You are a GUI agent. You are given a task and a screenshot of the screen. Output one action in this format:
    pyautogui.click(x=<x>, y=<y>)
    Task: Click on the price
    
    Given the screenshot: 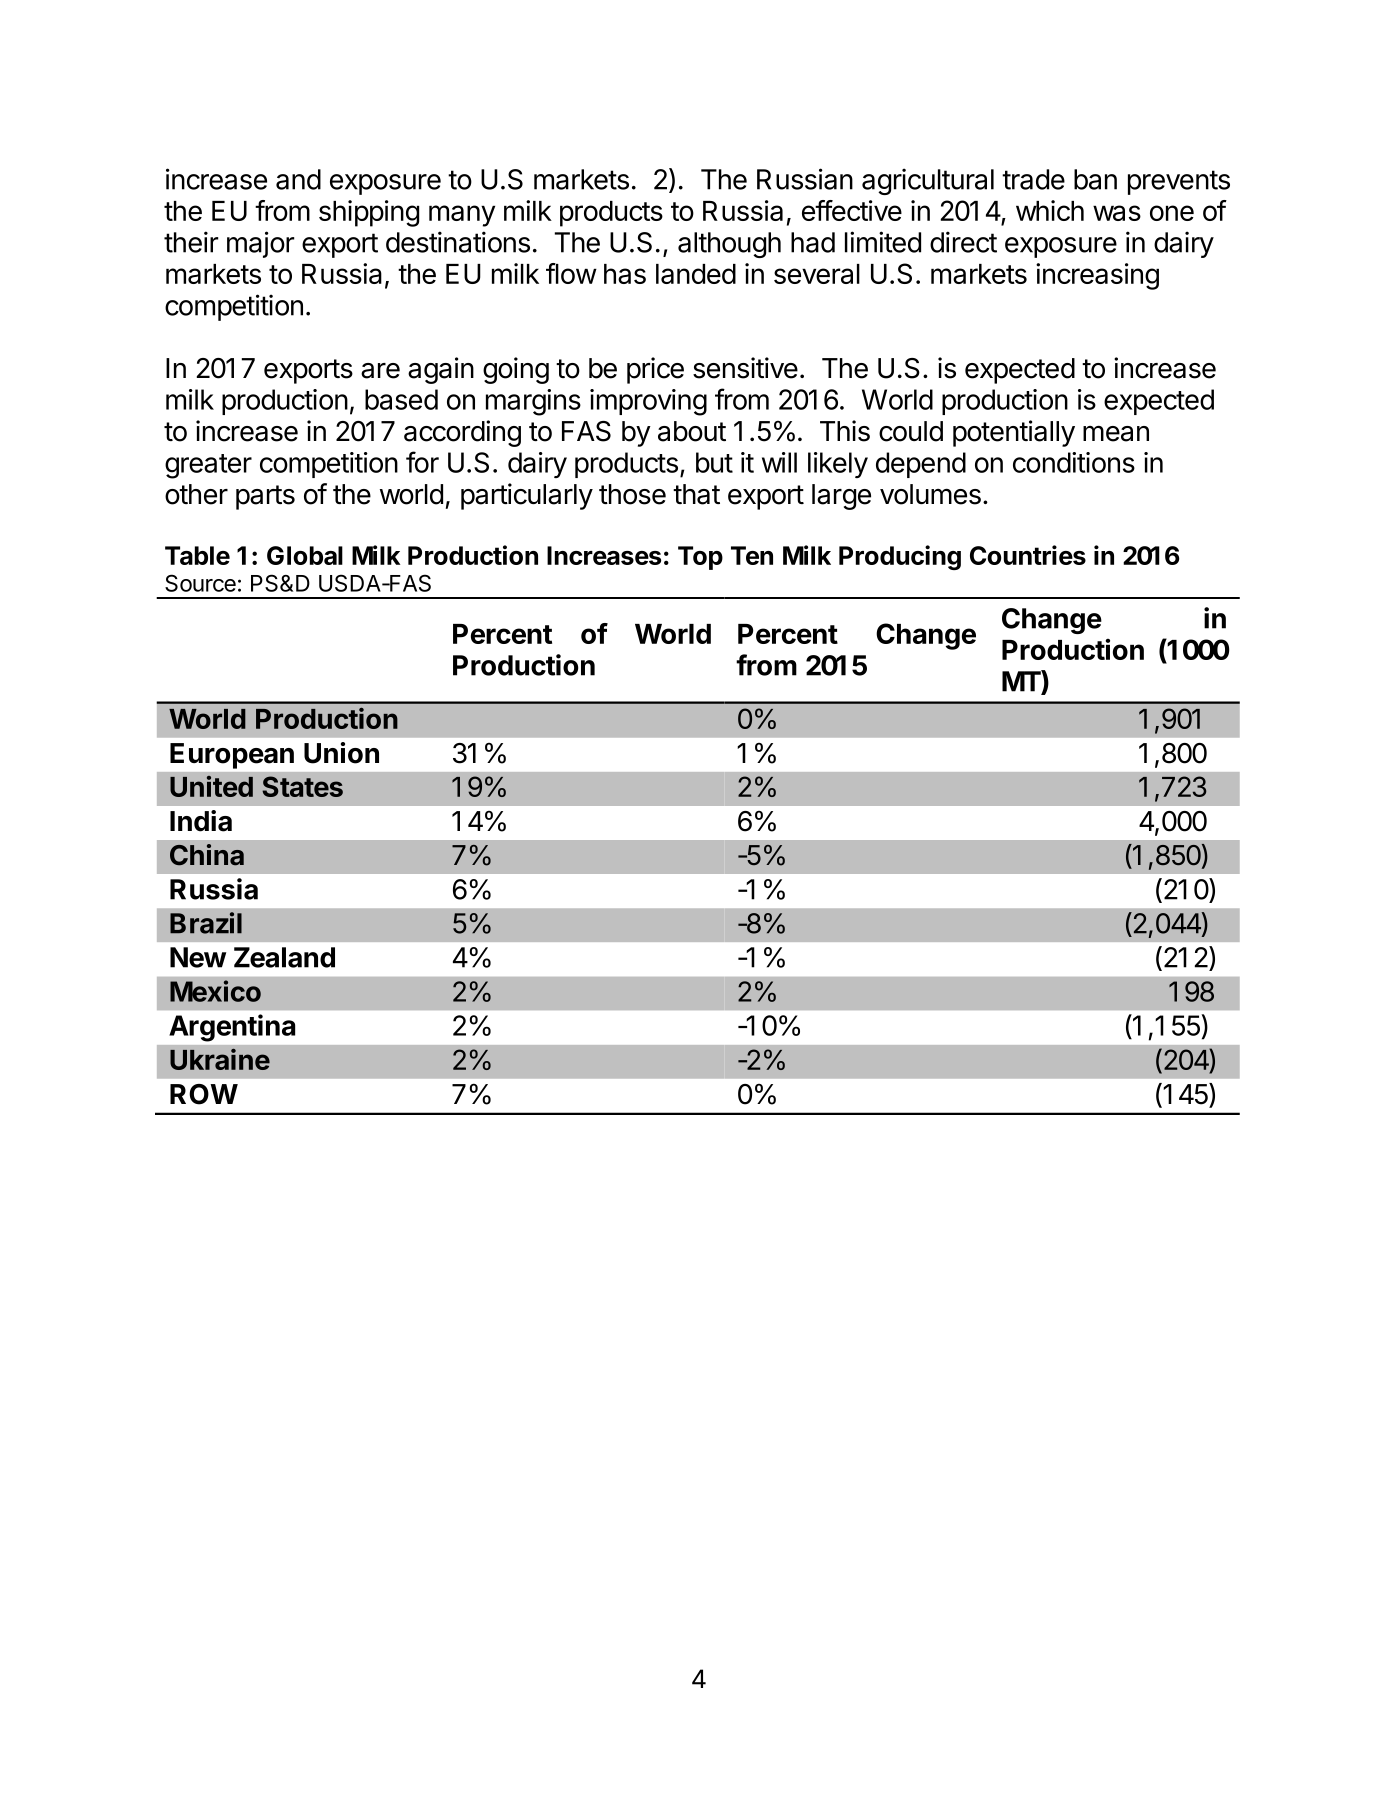 What is the action you would take?
    pyautogui.click(x=655, y=370)
